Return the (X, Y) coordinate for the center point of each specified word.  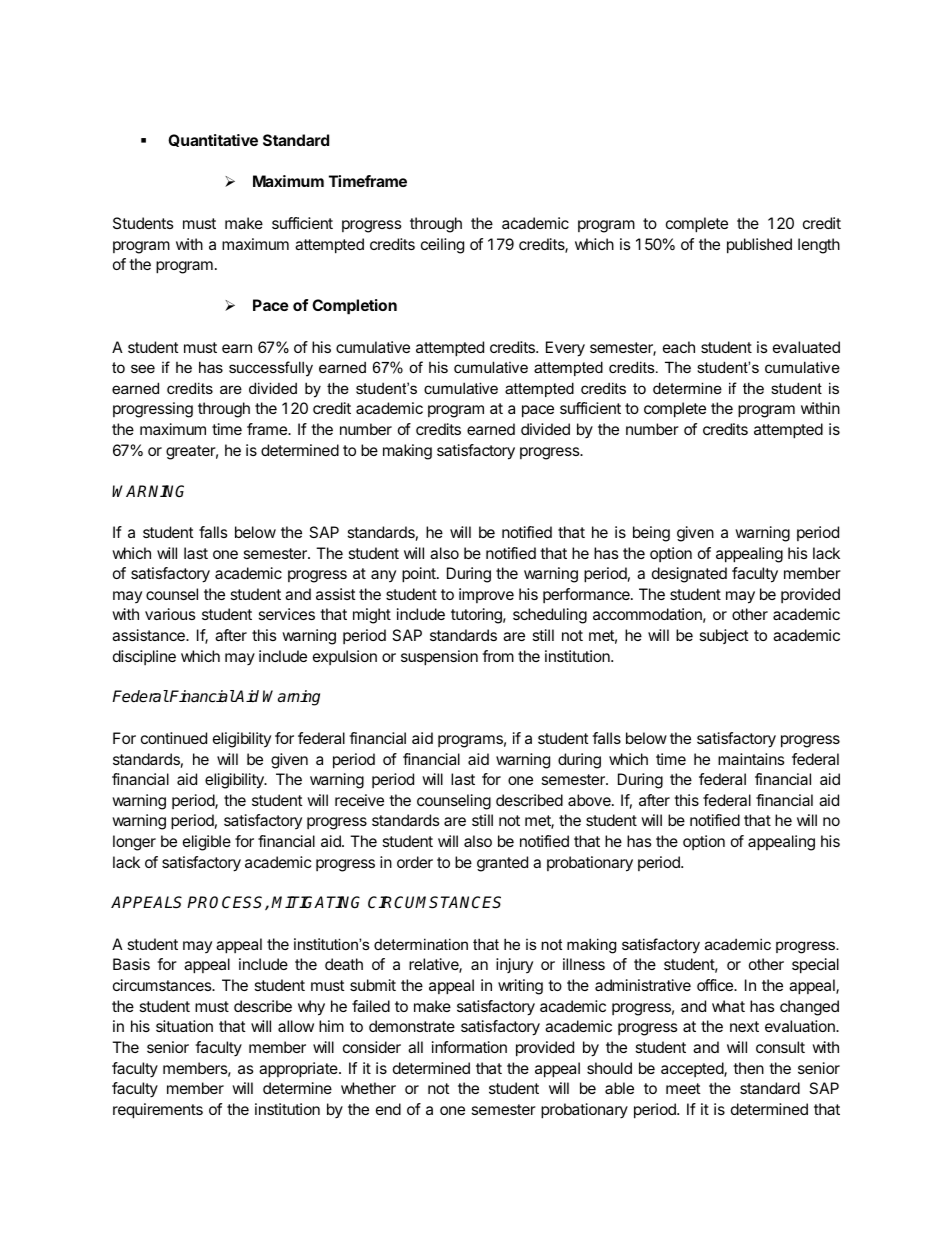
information (469, 1047)
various (170, 614)
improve (486, 595)
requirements (158, 1111)
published (759, 246)
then (748, 1068)
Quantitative (213, 140)
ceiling (442, 246)
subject (724, 636)
